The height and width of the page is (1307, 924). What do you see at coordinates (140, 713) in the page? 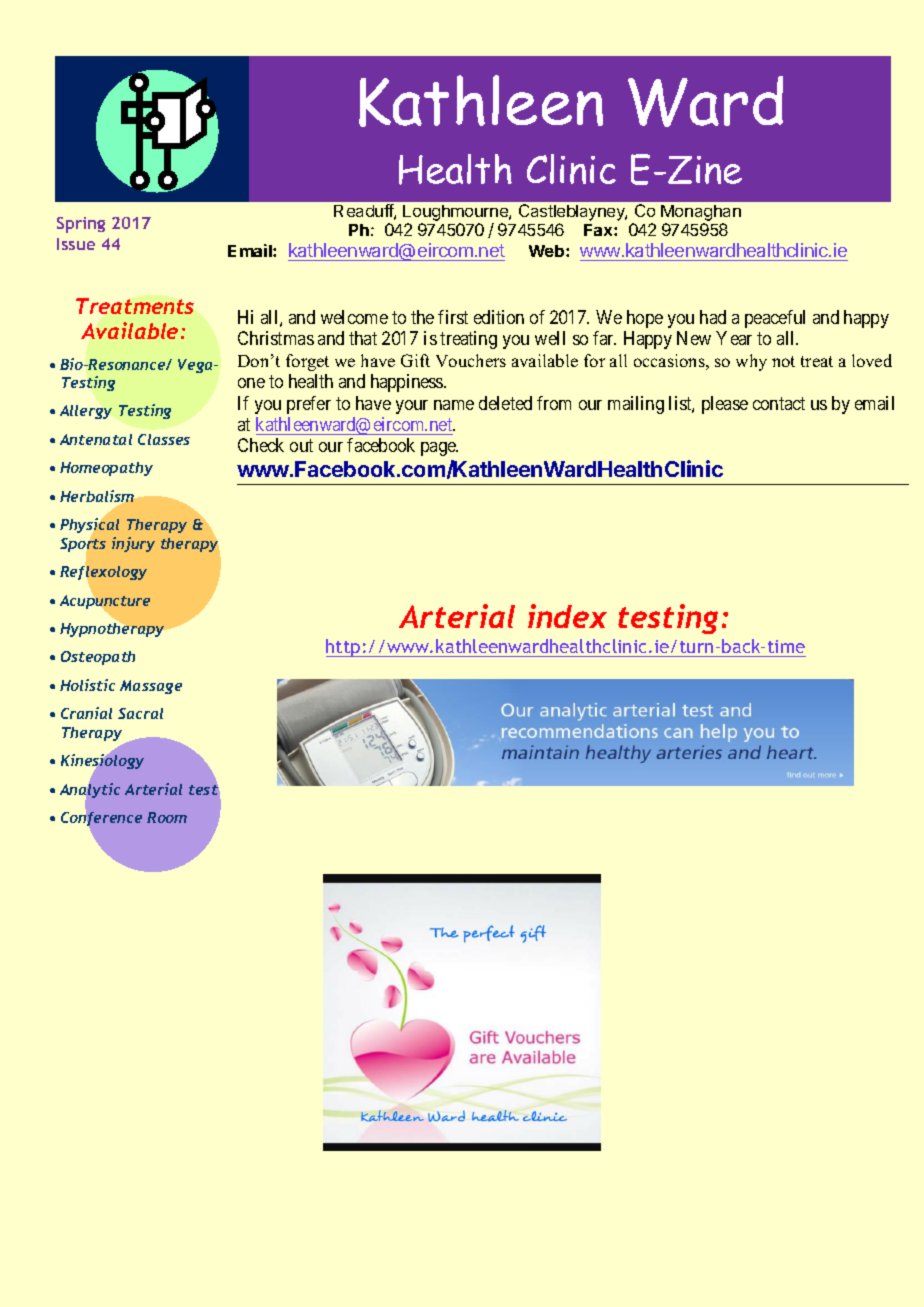
I see `Sacral` at bounding box center [140, 713].
